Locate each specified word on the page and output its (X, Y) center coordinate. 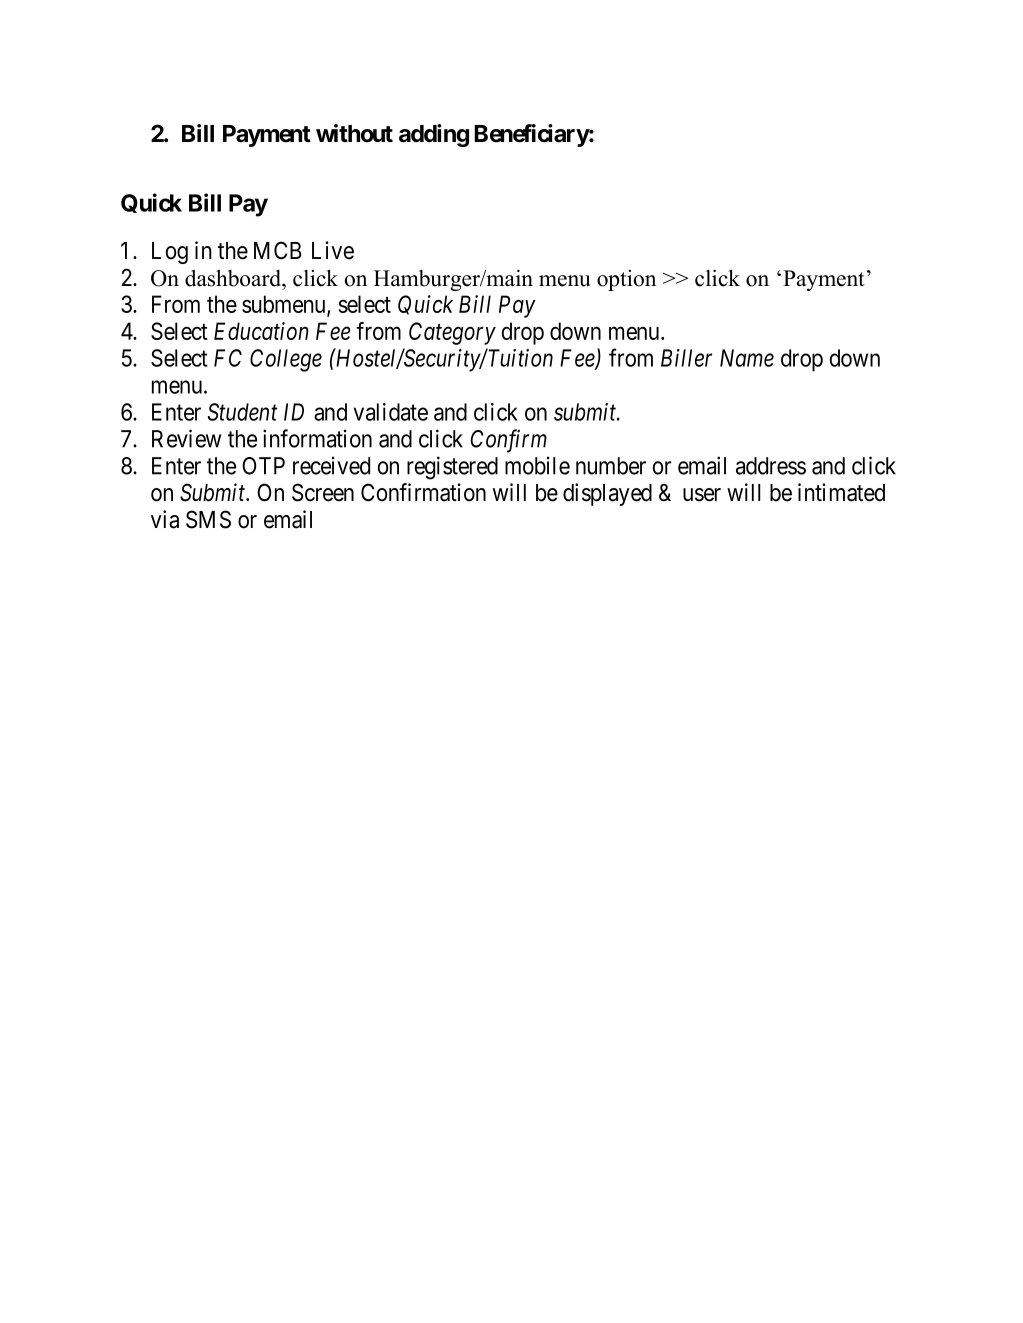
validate (391, 412)
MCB (277, 250)
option (626, 280)
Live (333, 250)
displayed (607, 494)
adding (434, 135)
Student (242, 412)
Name (747, 358)
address (771, 466)
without (354, 133)
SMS (208, 519)
